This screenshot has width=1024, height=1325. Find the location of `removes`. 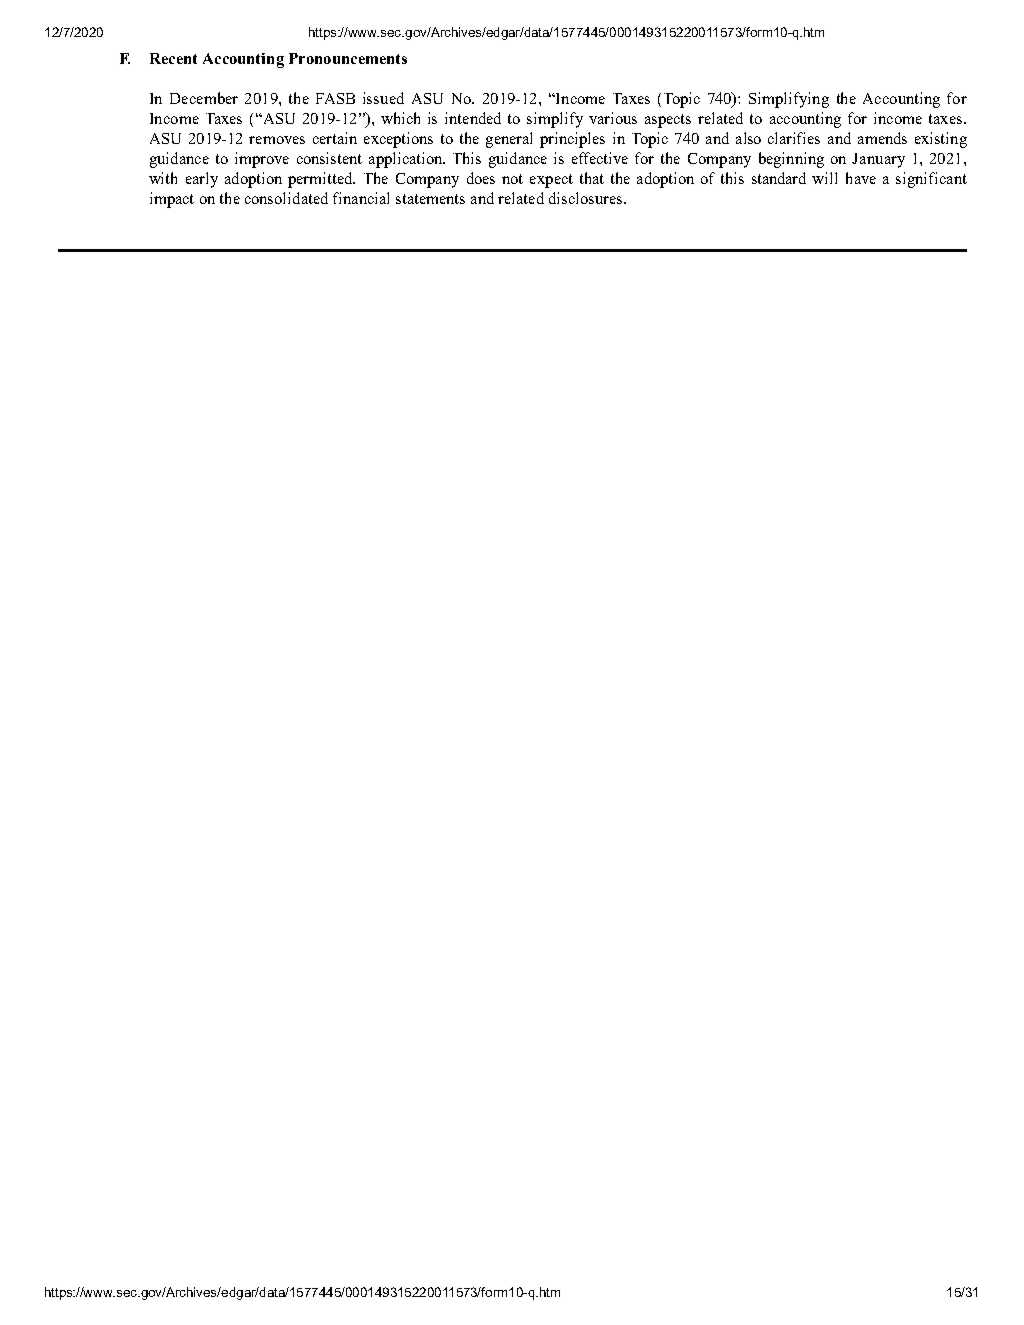

removes is located at coordinates (277, 140).
